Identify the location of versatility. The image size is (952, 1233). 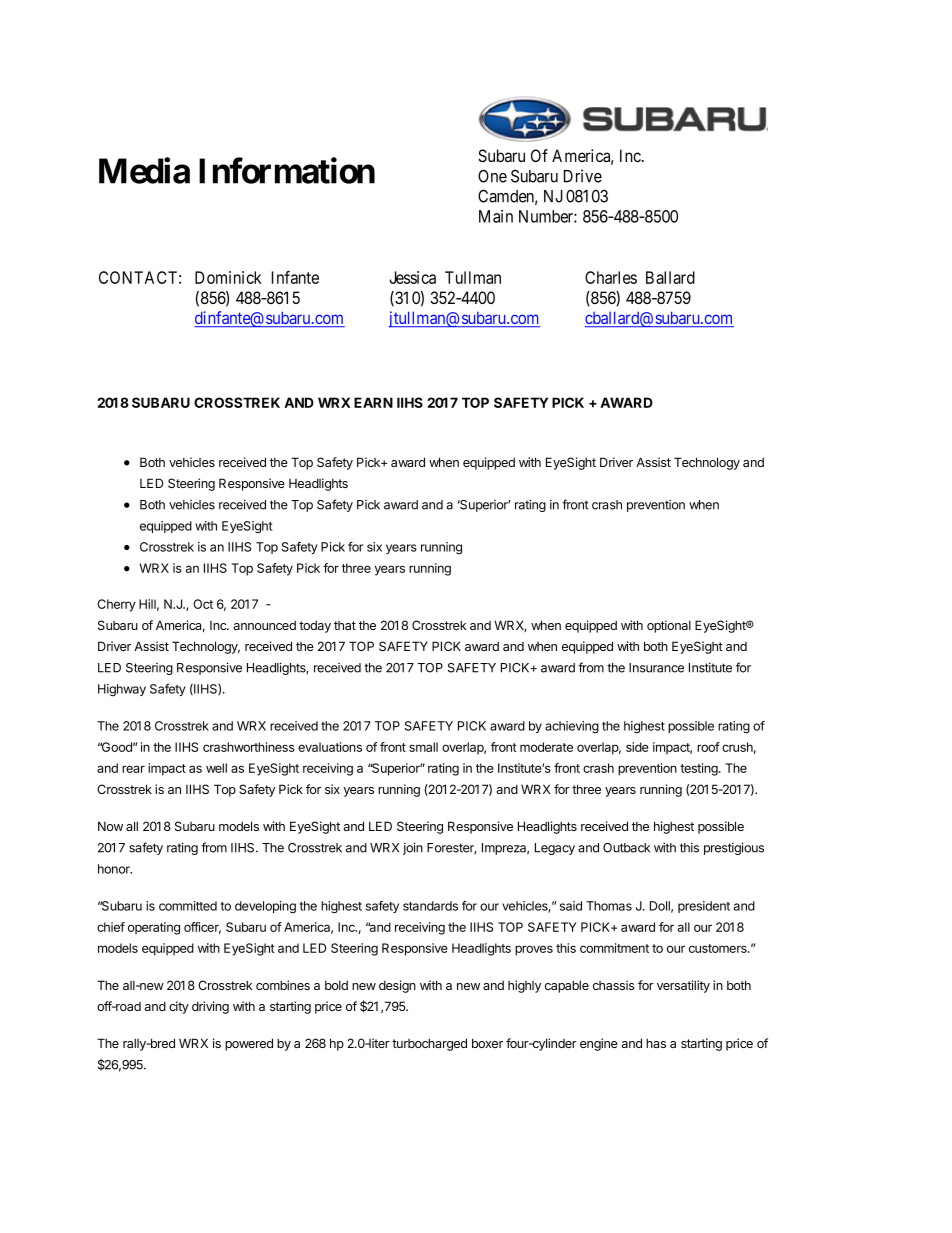
(683, 986).
